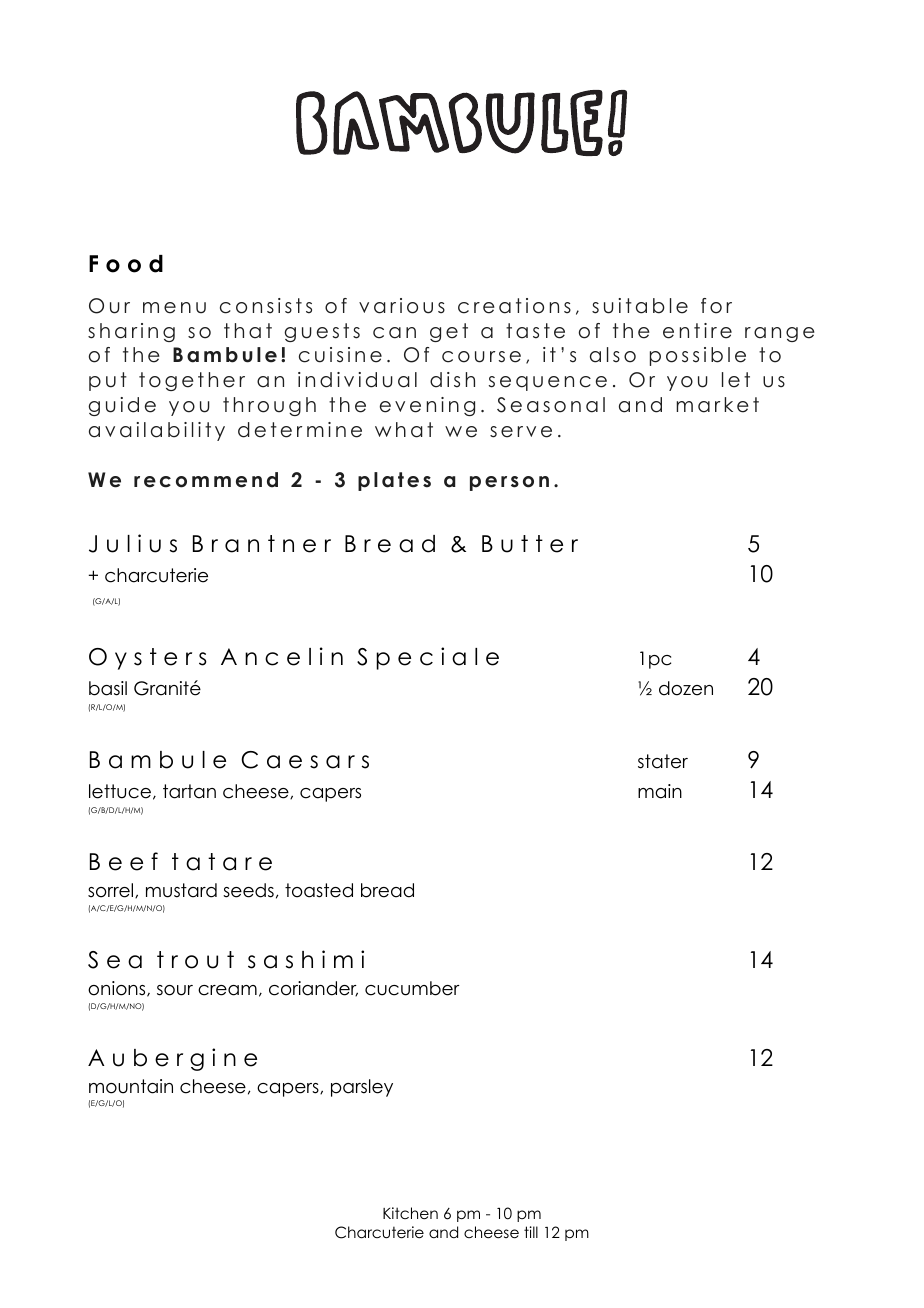 This screenshot has width=924, height=1308. Describe the element at coordinates (387, 890) in the screenshot. I see `bread` at that location.
